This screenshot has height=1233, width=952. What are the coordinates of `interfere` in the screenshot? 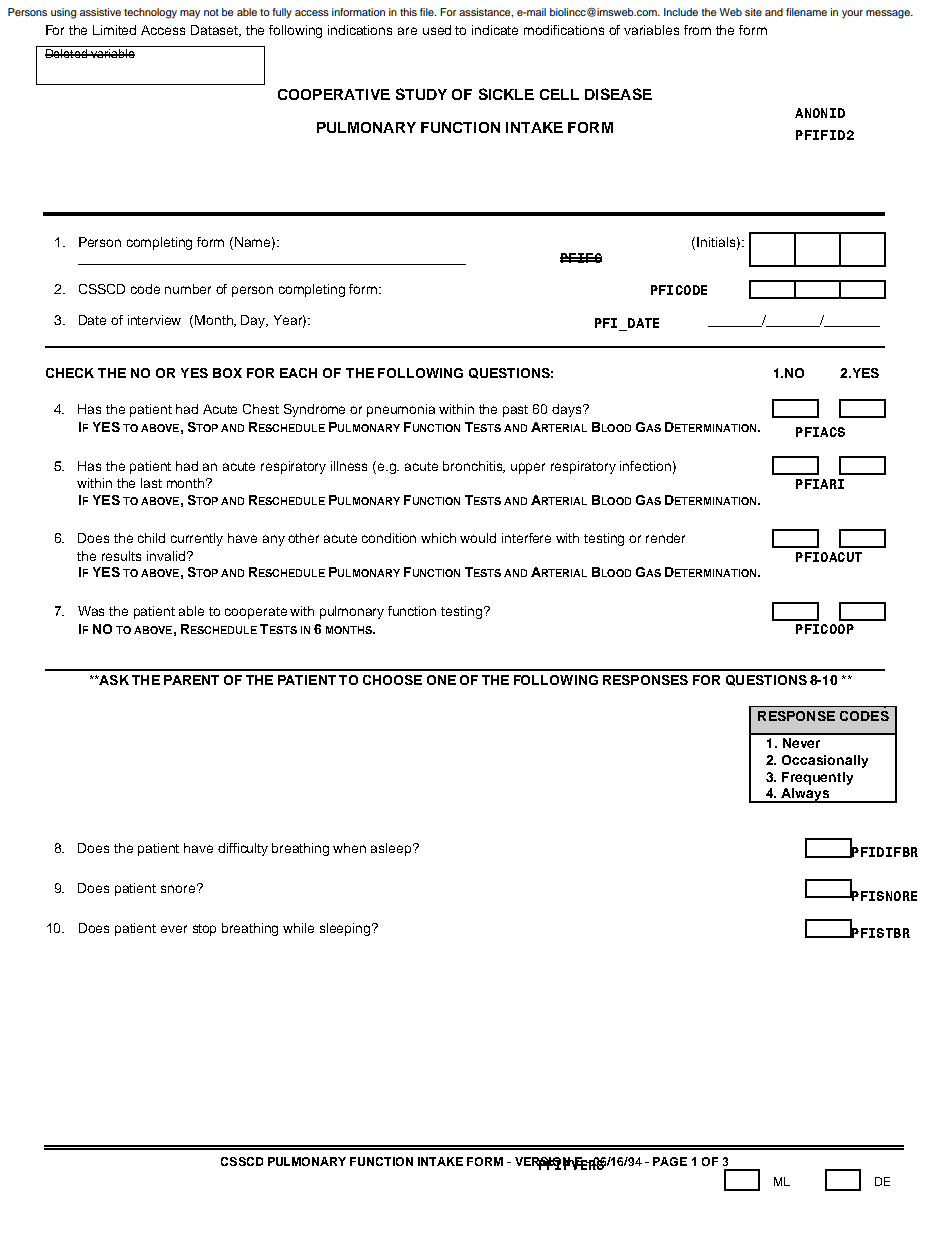 It's located at (526, 538).
